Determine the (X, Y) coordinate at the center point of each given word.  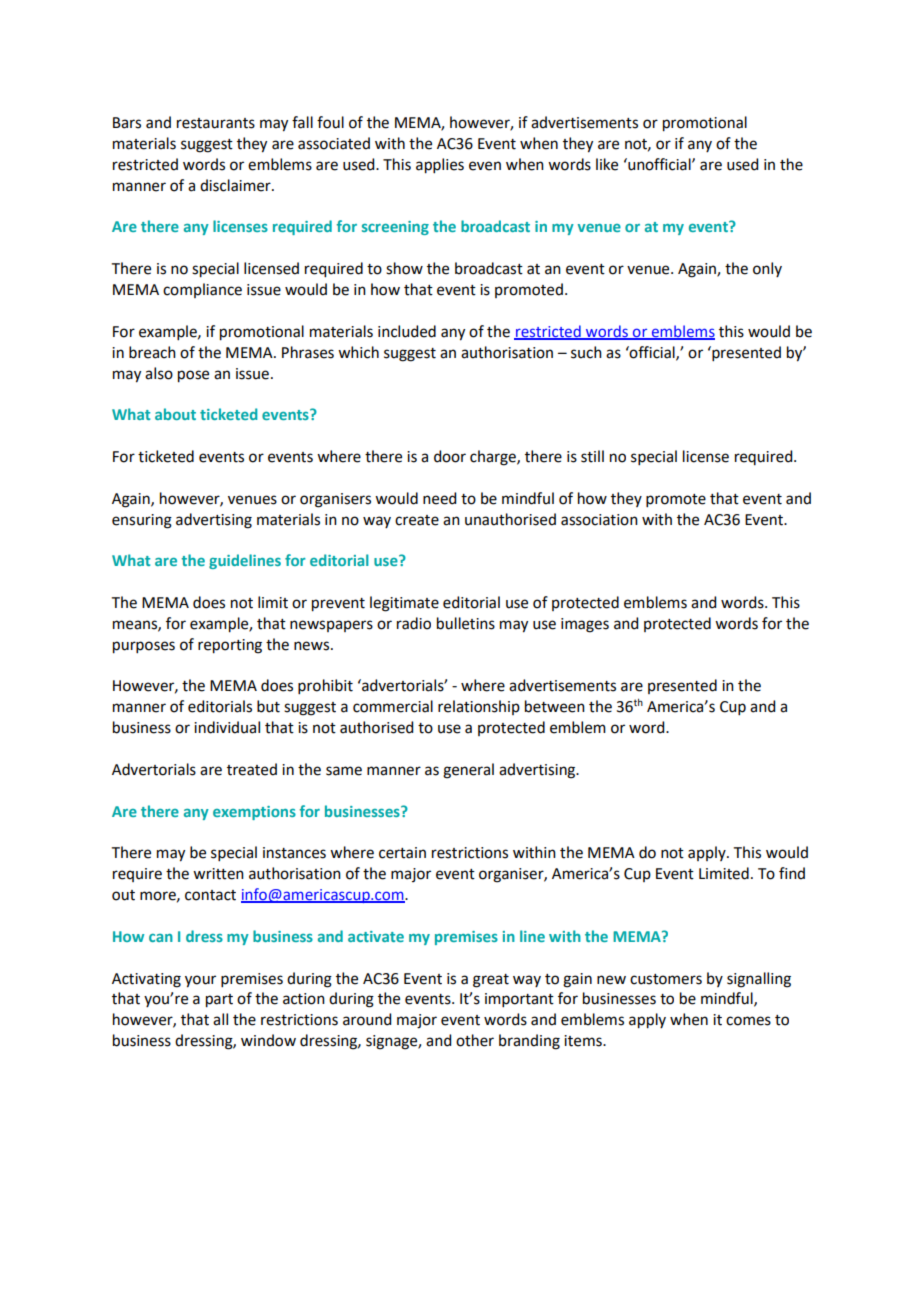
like (607, 164)
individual (227, 727)
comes (748, 1021)
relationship (479, 707)
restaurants (216, 123)
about (175, 414)
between (555, 706)
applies (440, 166)
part (219, 1001)
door (450, 456)
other (475, 1040)
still (592, 456)
